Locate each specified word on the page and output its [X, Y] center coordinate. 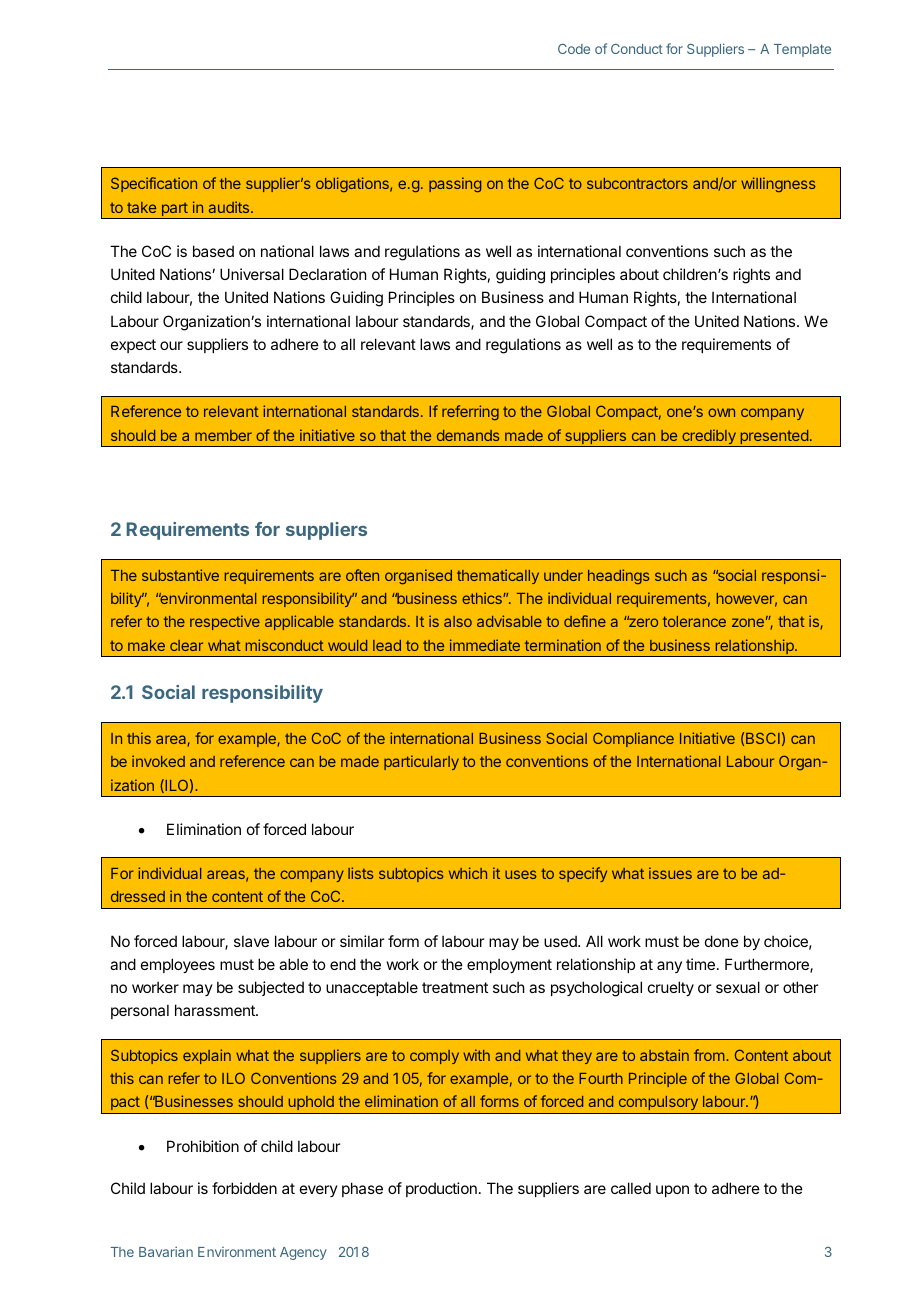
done [722, 941]
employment [509, 965]
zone [748, 622]
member [223, 435]
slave [251, 941]
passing [455, 184]
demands [468, 435]
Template [802, 50]
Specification [154, 184]
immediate [485, 645]
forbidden [244, 1188]
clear [186, 645]
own [721, 412]
